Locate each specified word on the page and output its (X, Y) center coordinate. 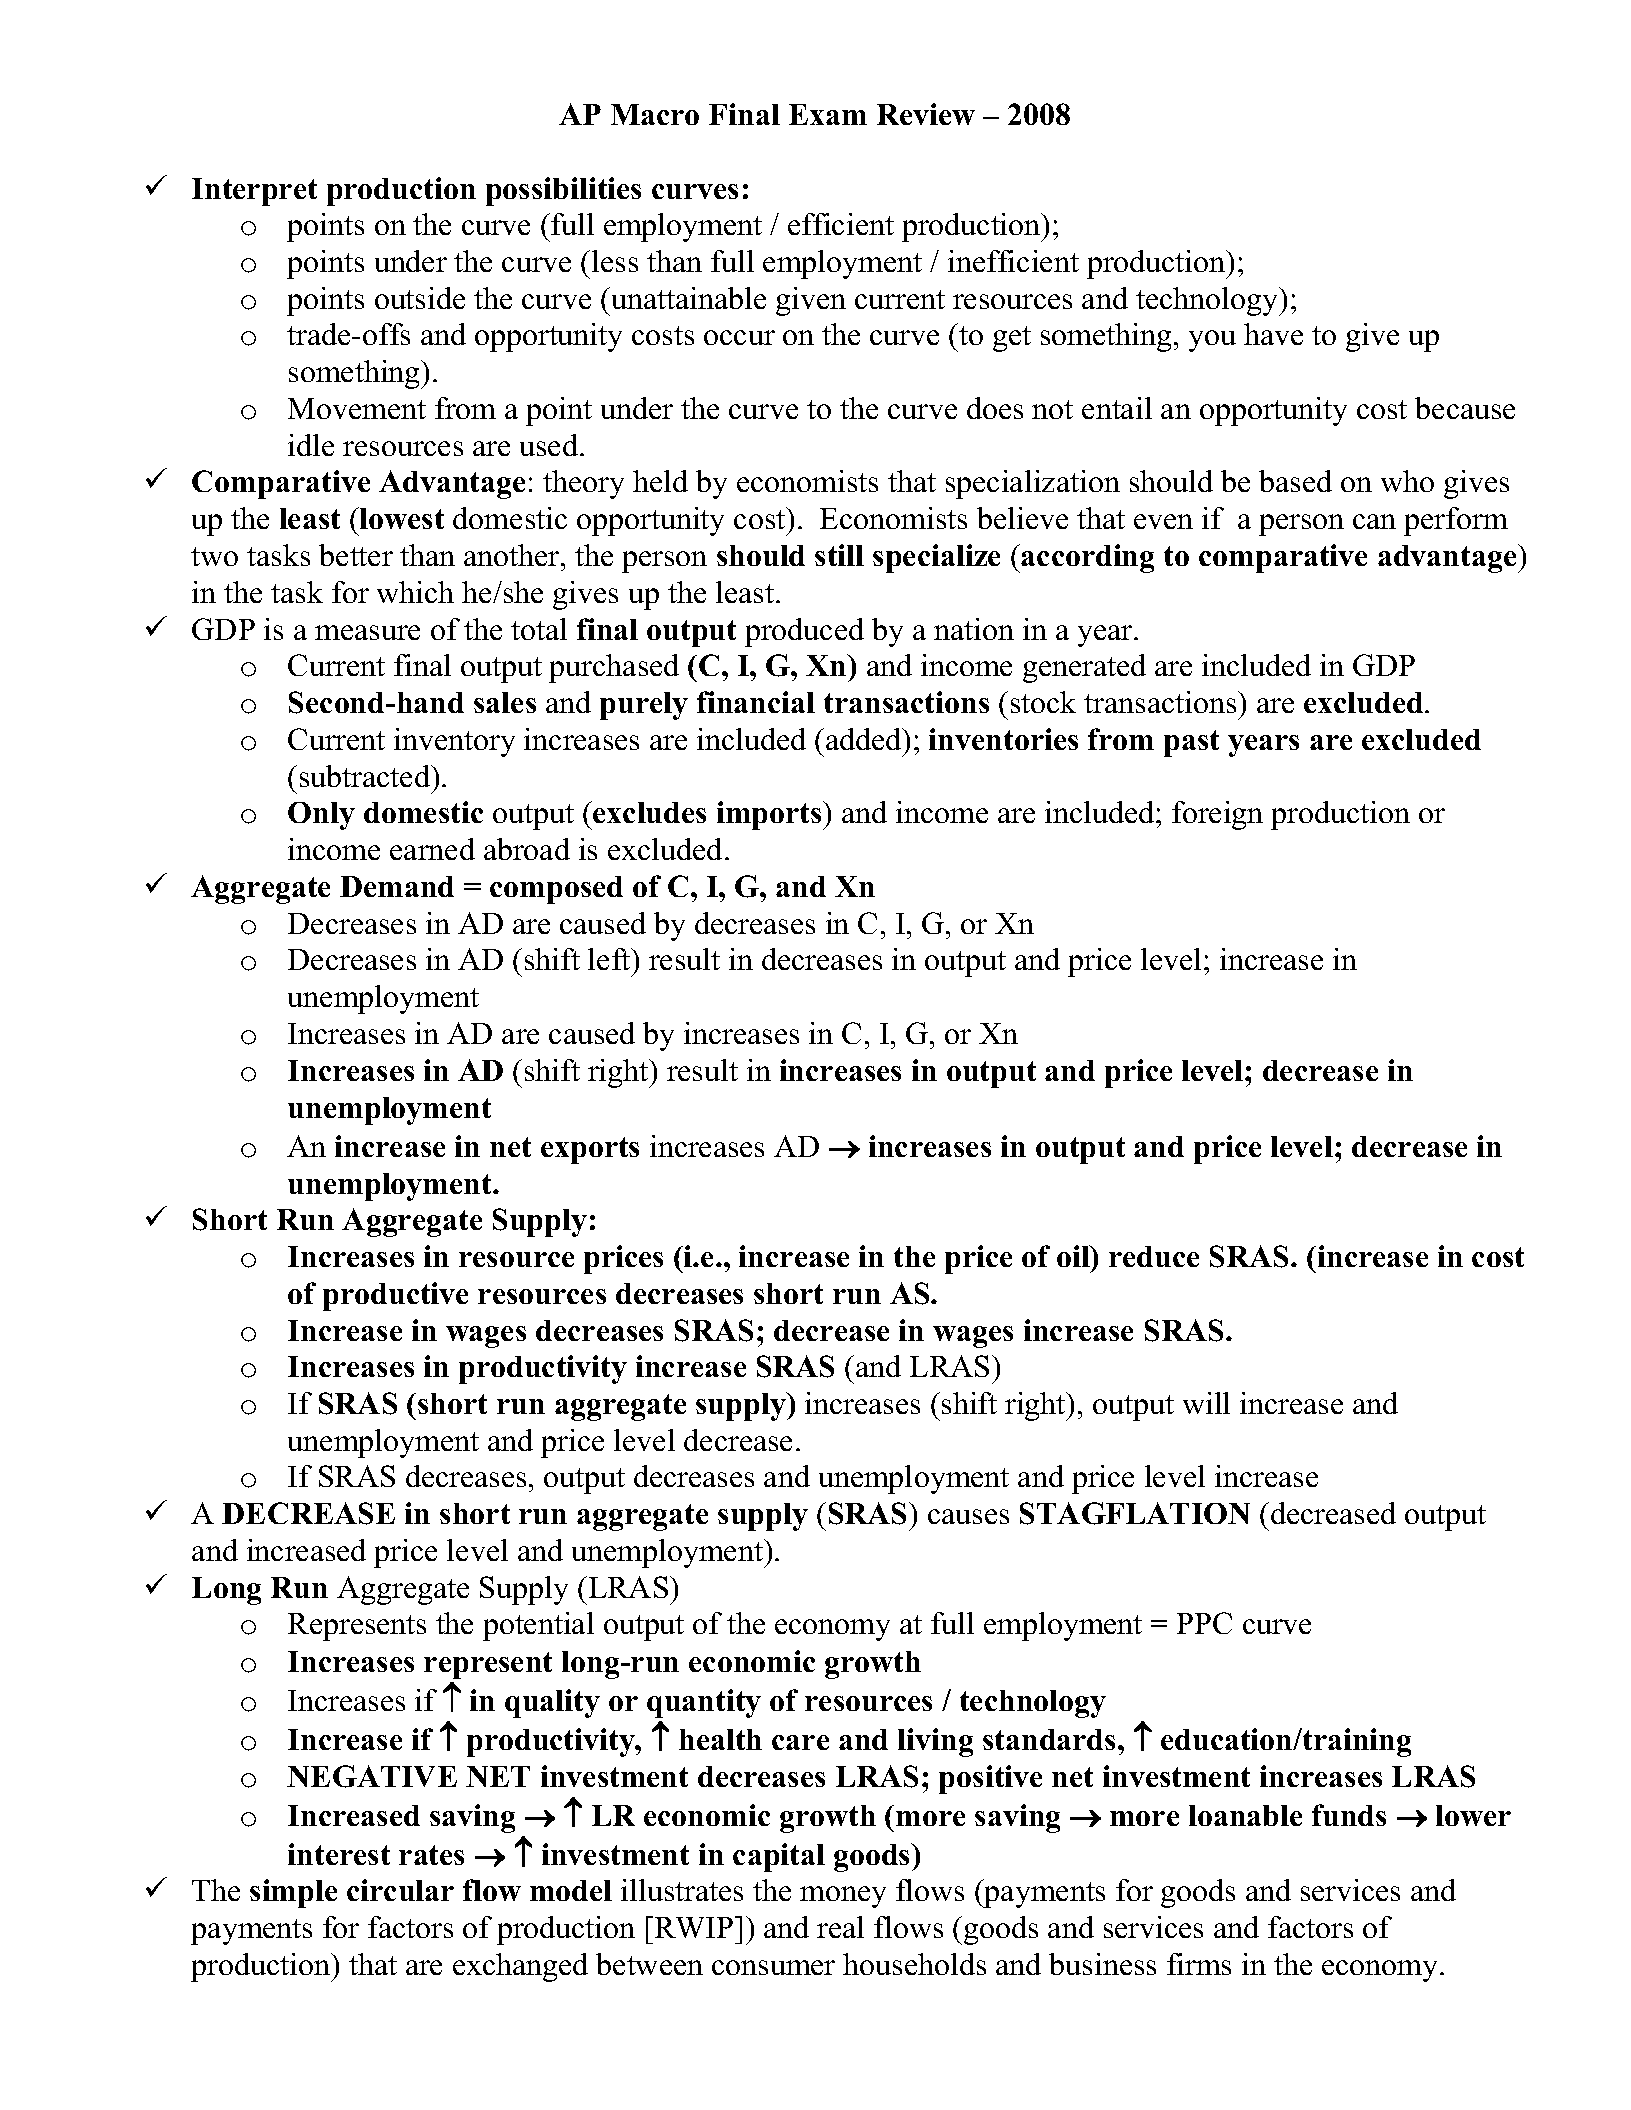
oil (1074, 1256)
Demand (397, 886)
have (1273, 334)
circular (400, 1890)
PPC (1204, 1623)
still (839, 555)
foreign (1217, 815)
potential (538, 1626)
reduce (1154, 1256)
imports (770, 815)
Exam (828, 114)
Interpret (254, 192)
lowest (401, 518)
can (1374, 521)
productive (395, 1296)
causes (968, 1516)
